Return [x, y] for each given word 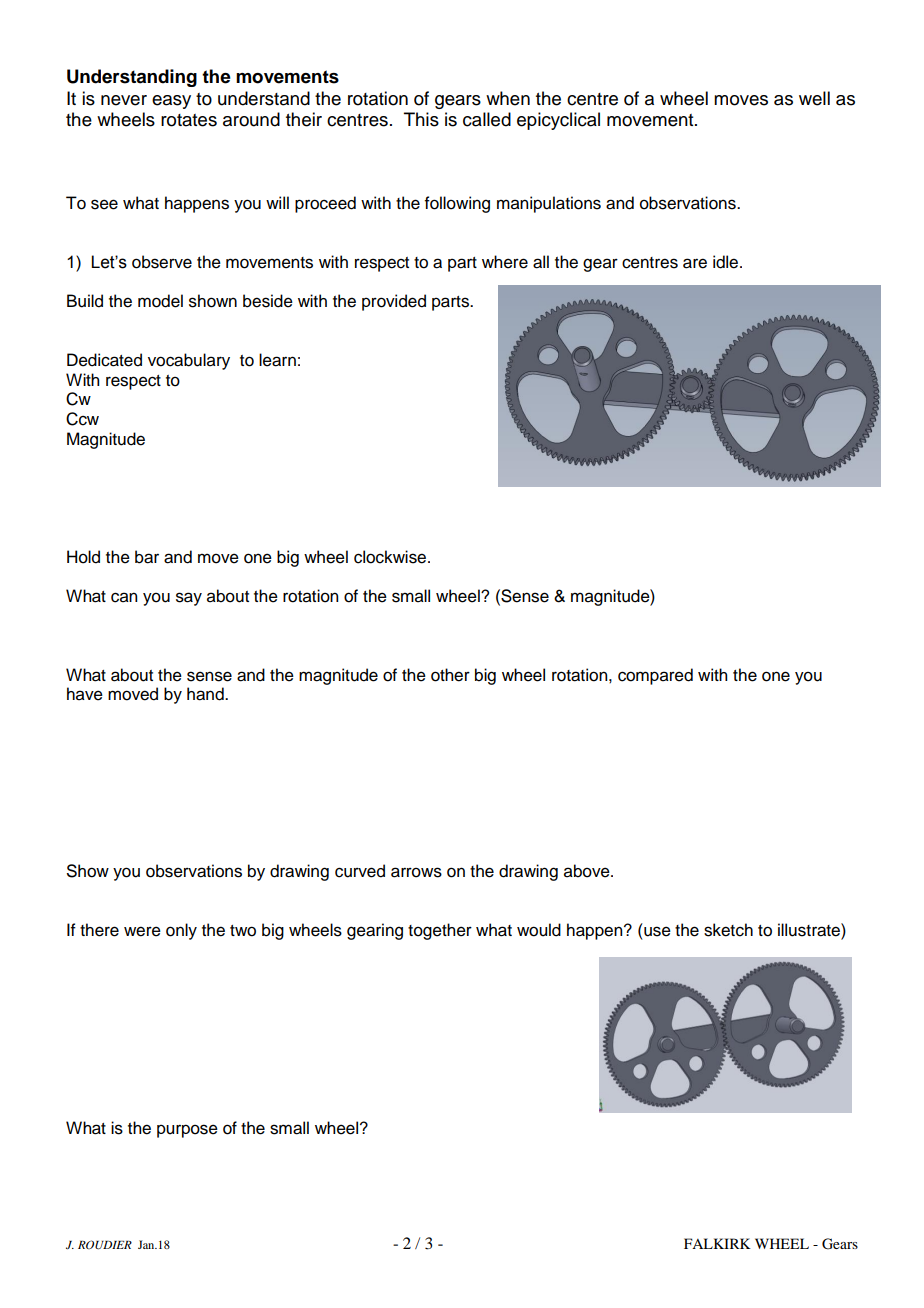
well [814, 98]
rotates [189, 120]
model [160, 301]
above [588, 871]
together [440, 931]
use [657, 931]
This [421, 119]
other [450, 675]
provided [394, 302]
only [181, 931]
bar [147, 557]
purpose [187, 1131]
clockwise [391, 557]
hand [206, 694]
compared [655, 676]
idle [727, 262]
